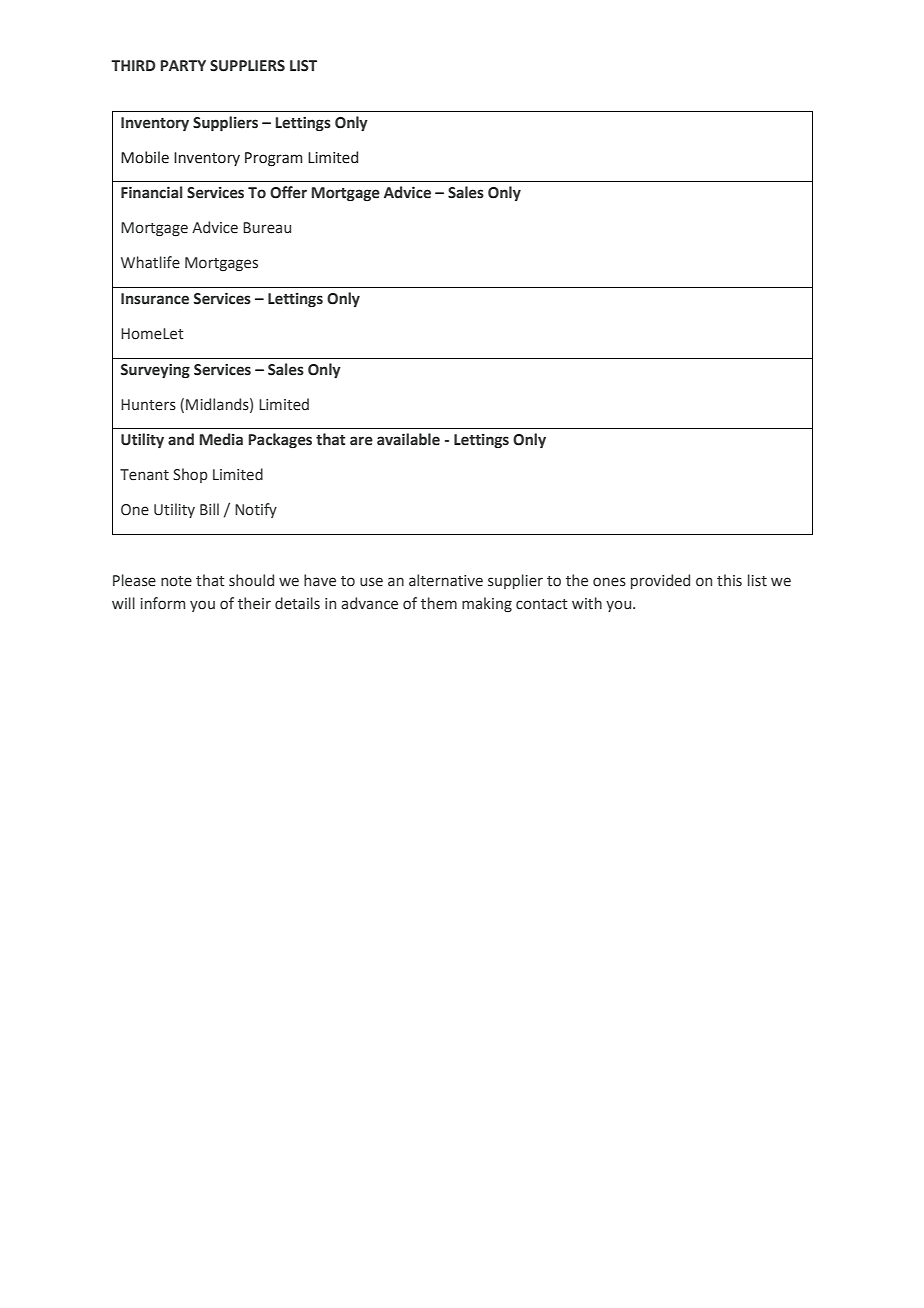 Image resolution: width=924 pixels, height=1308 pixels. I want to click on are, so click(361, 441).
